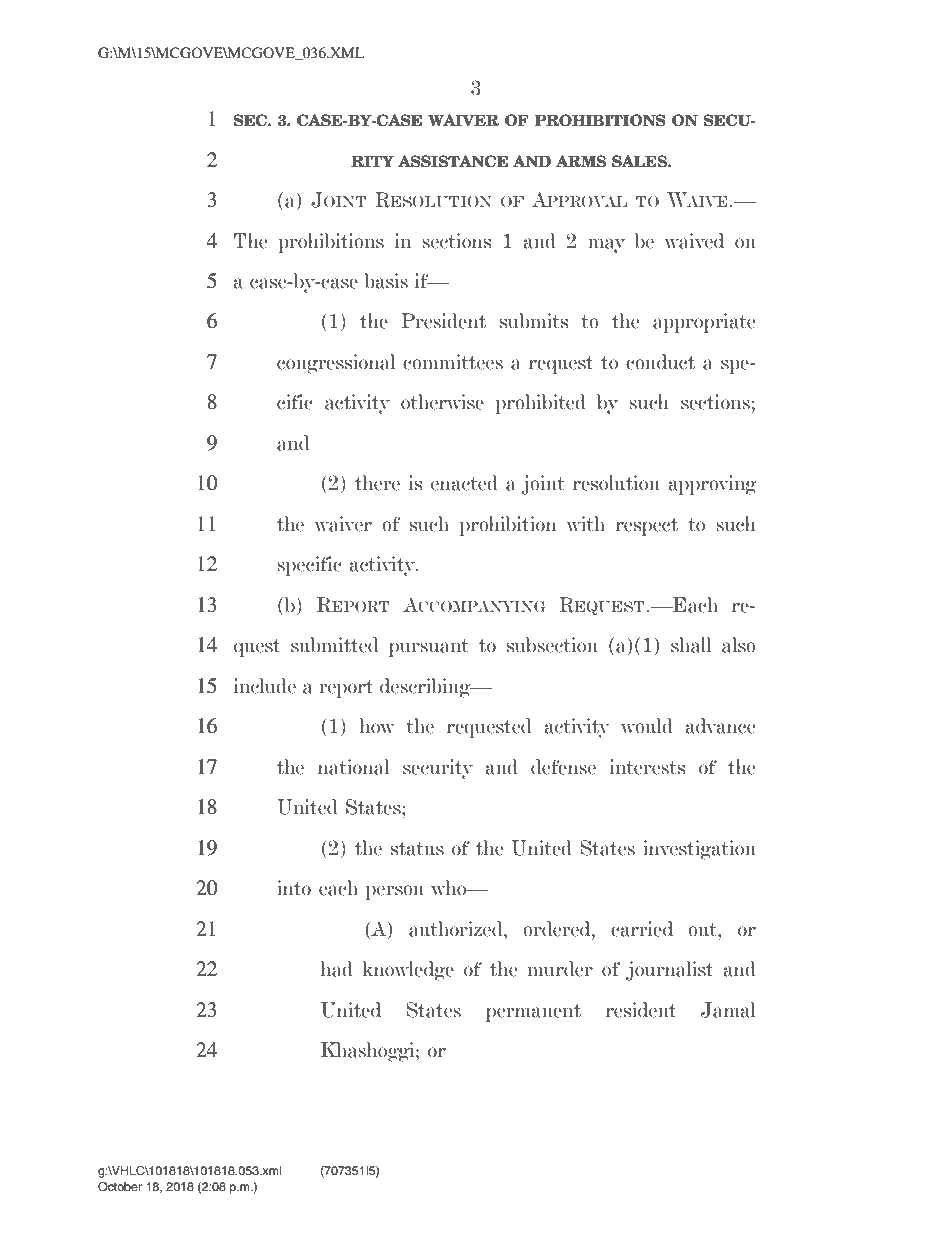  I want to click on conduct, so click(660, 362).
